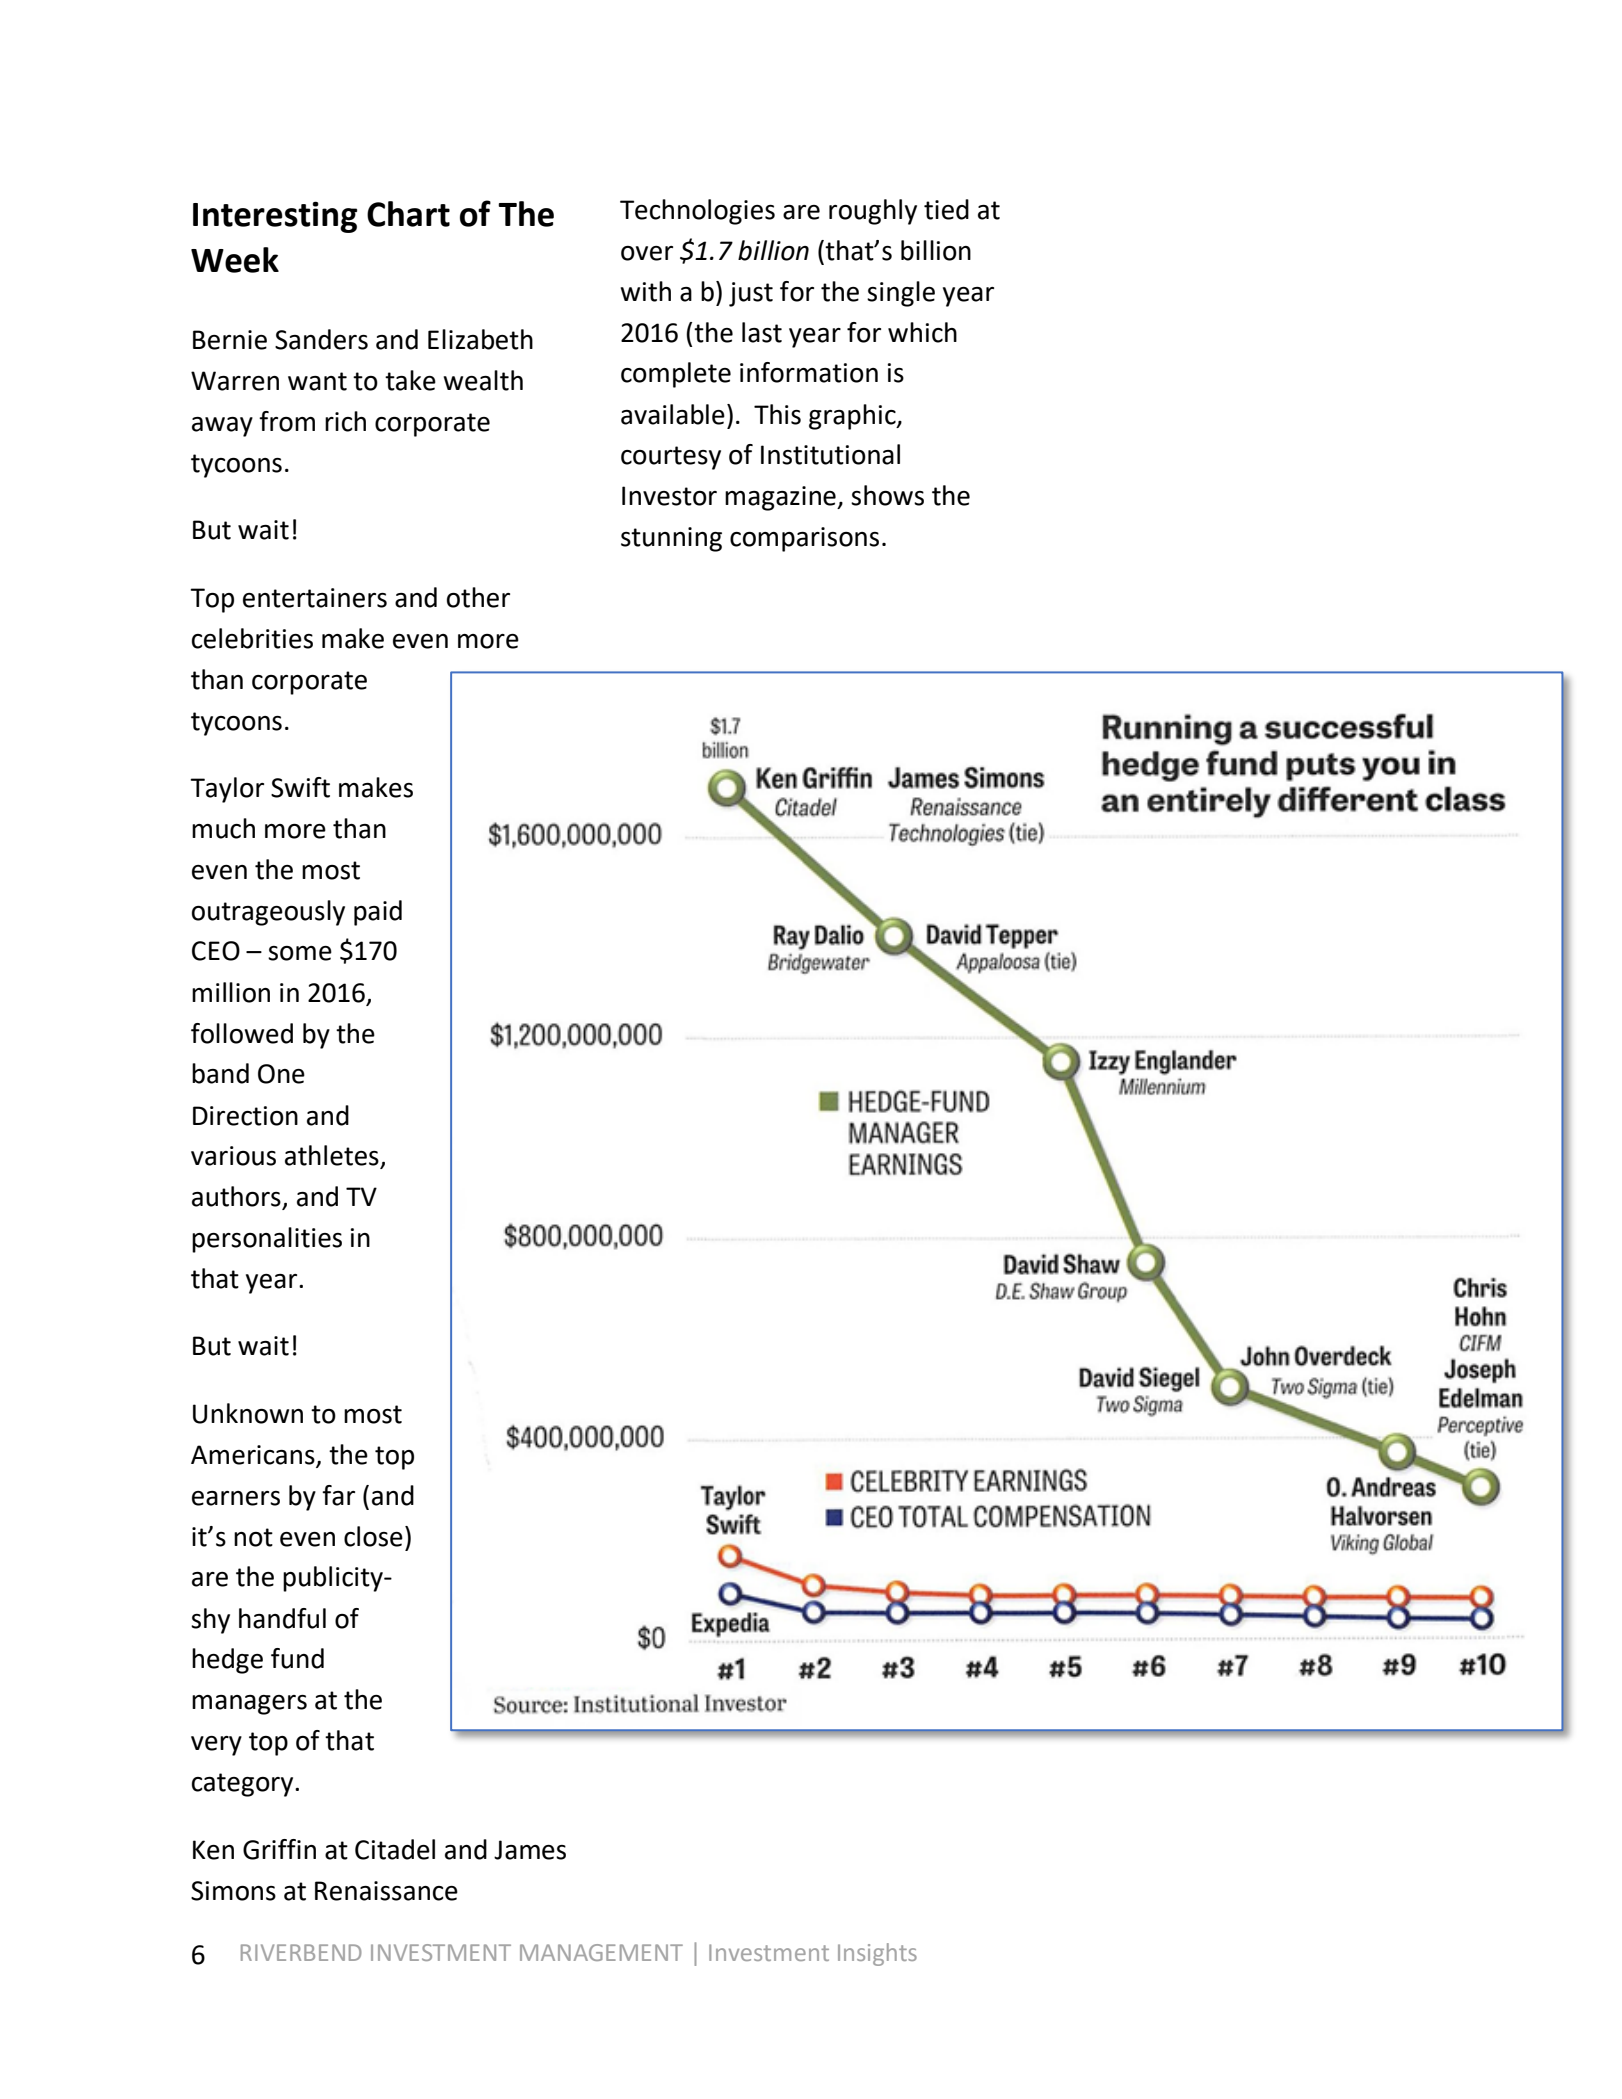 The height and width of the document is (2099, 1622). Describe the element at coordinates (647, 253) in the document. I see `over` at that location.
